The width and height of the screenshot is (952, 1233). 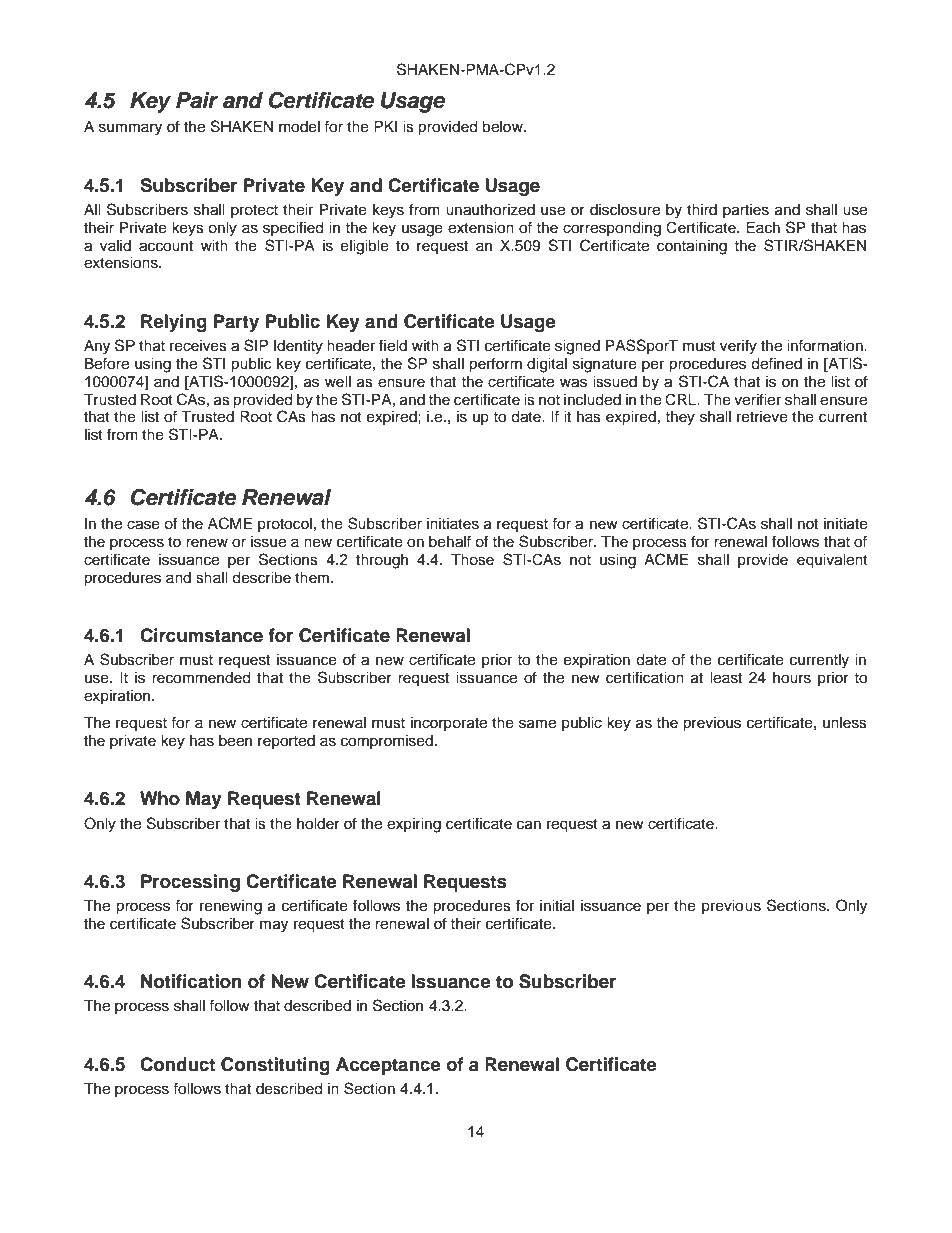 I want to click on below, so click(x=503, y=127).
